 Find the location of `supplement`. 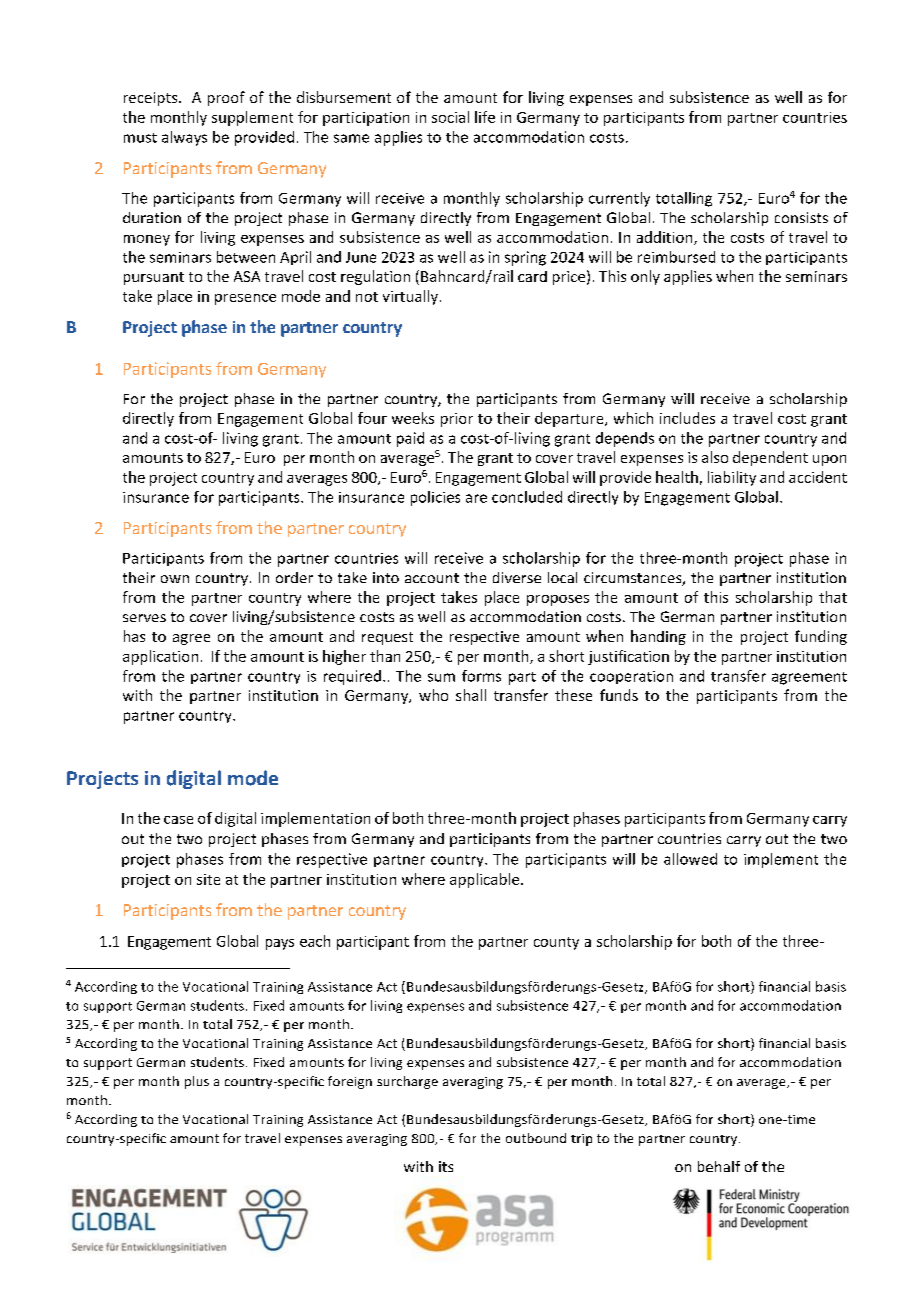

supplement is located at coordinates (252, 118).
